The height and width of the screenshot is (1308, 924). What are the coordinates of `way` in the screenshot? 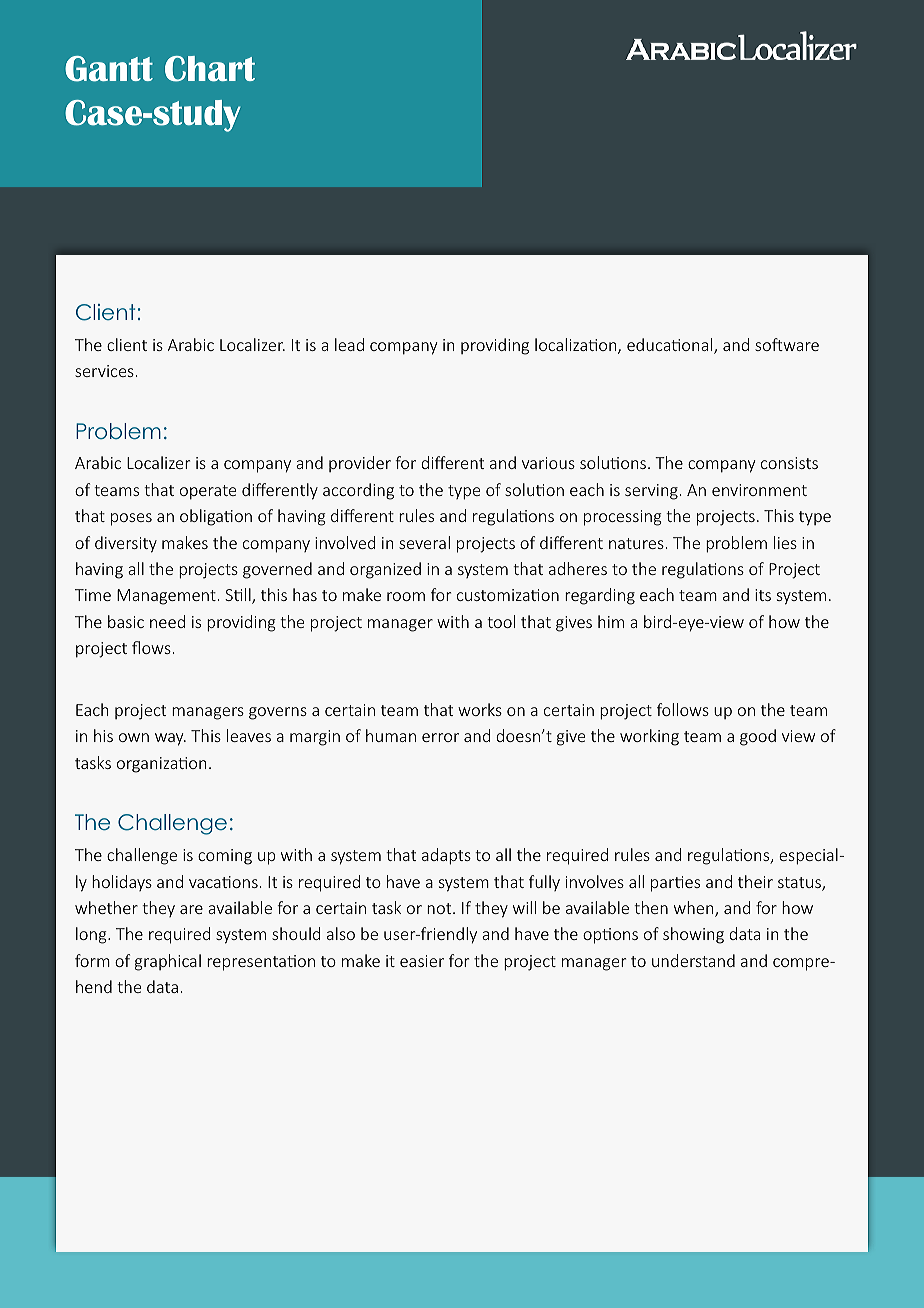 It's located at (170, 739).
